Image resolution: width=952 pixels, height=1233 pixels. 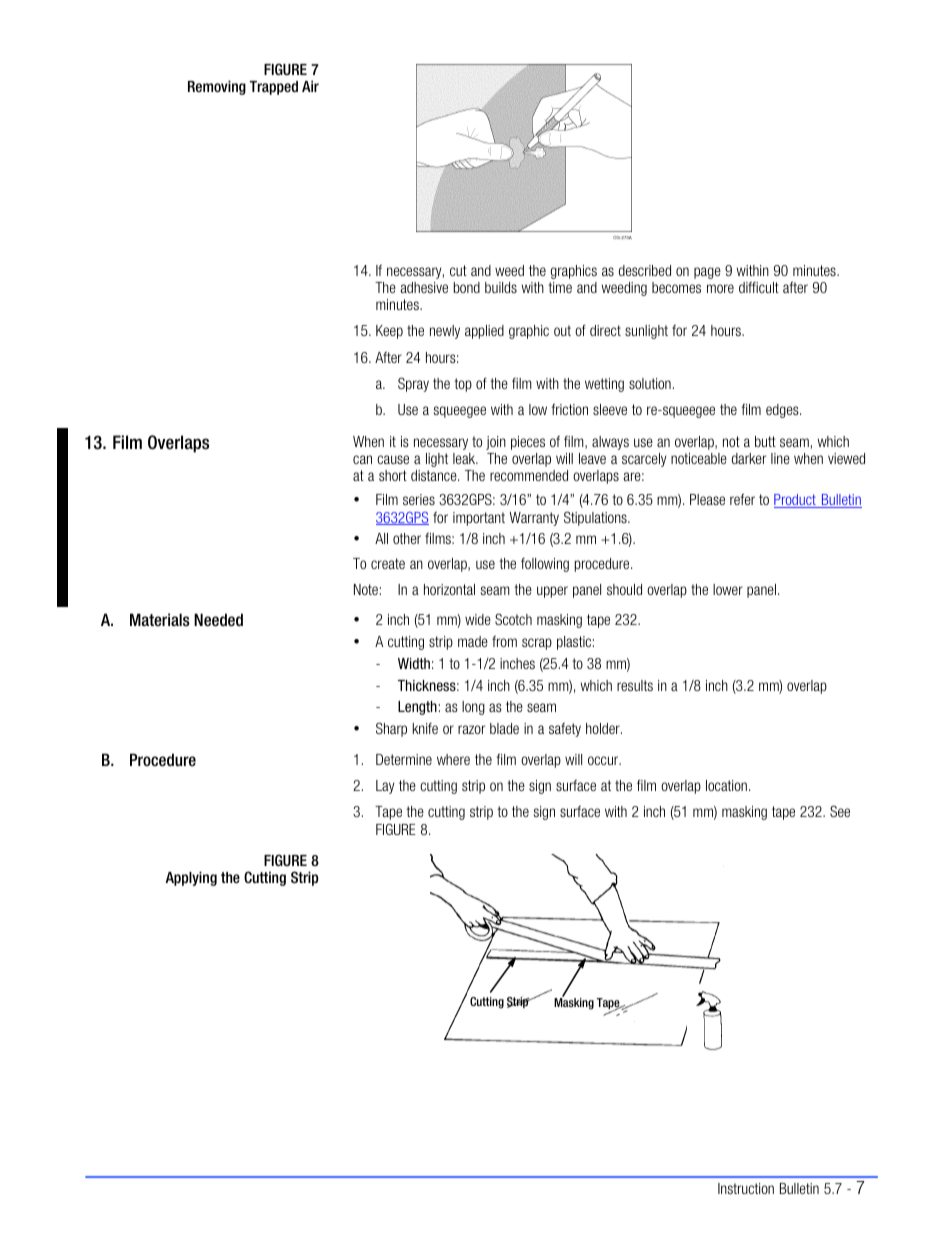 What do you see at coordinates (191, 878) in the page?
I see `Applying` at bounding box center [191, 878].
